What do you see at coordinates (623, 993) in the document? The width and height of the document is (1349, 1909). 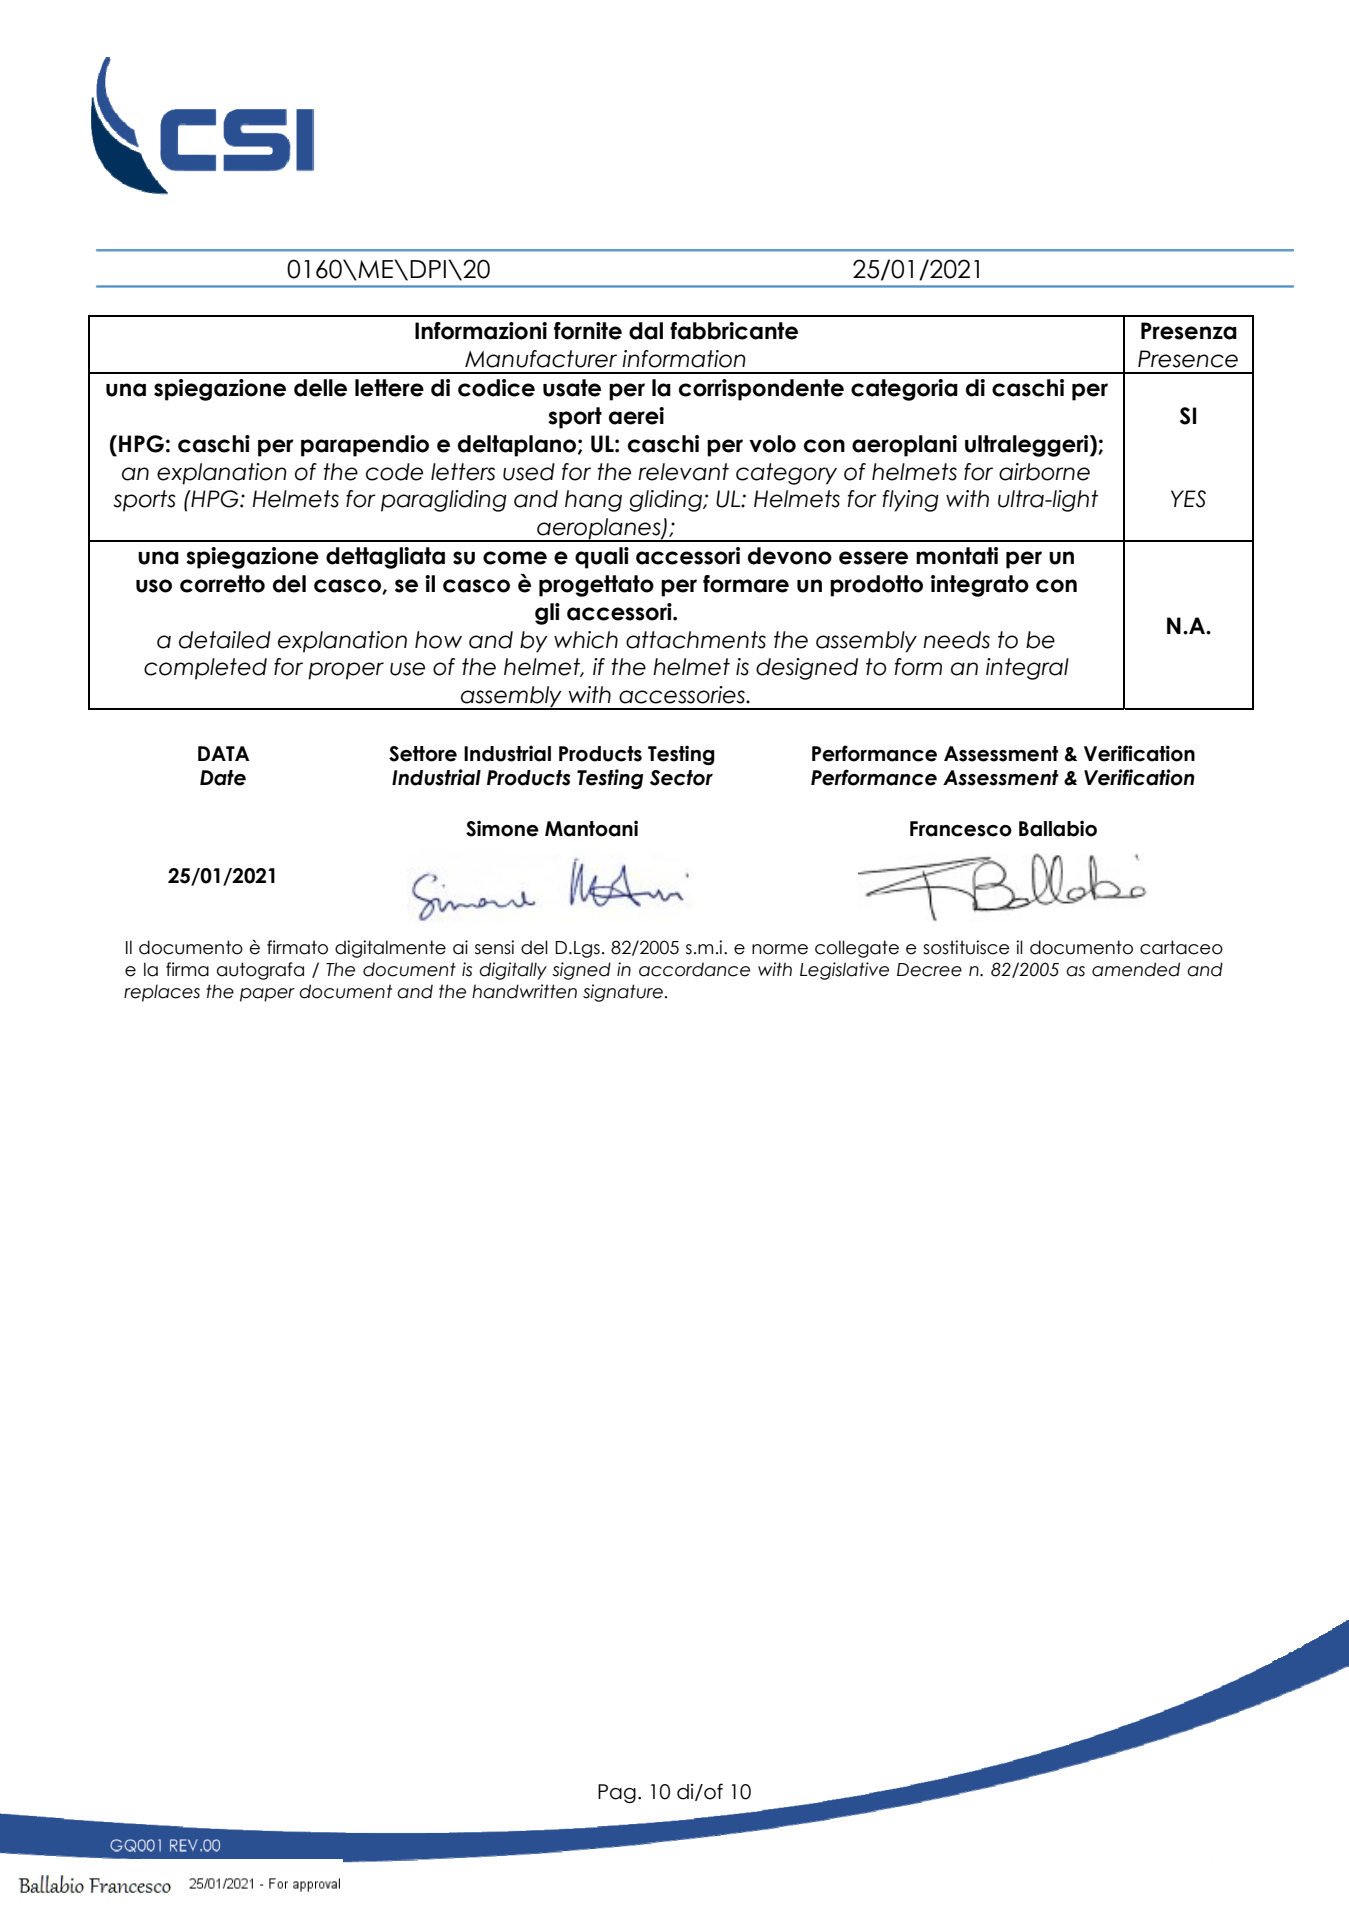 I see `signature` at bounding box center [623, 993].
